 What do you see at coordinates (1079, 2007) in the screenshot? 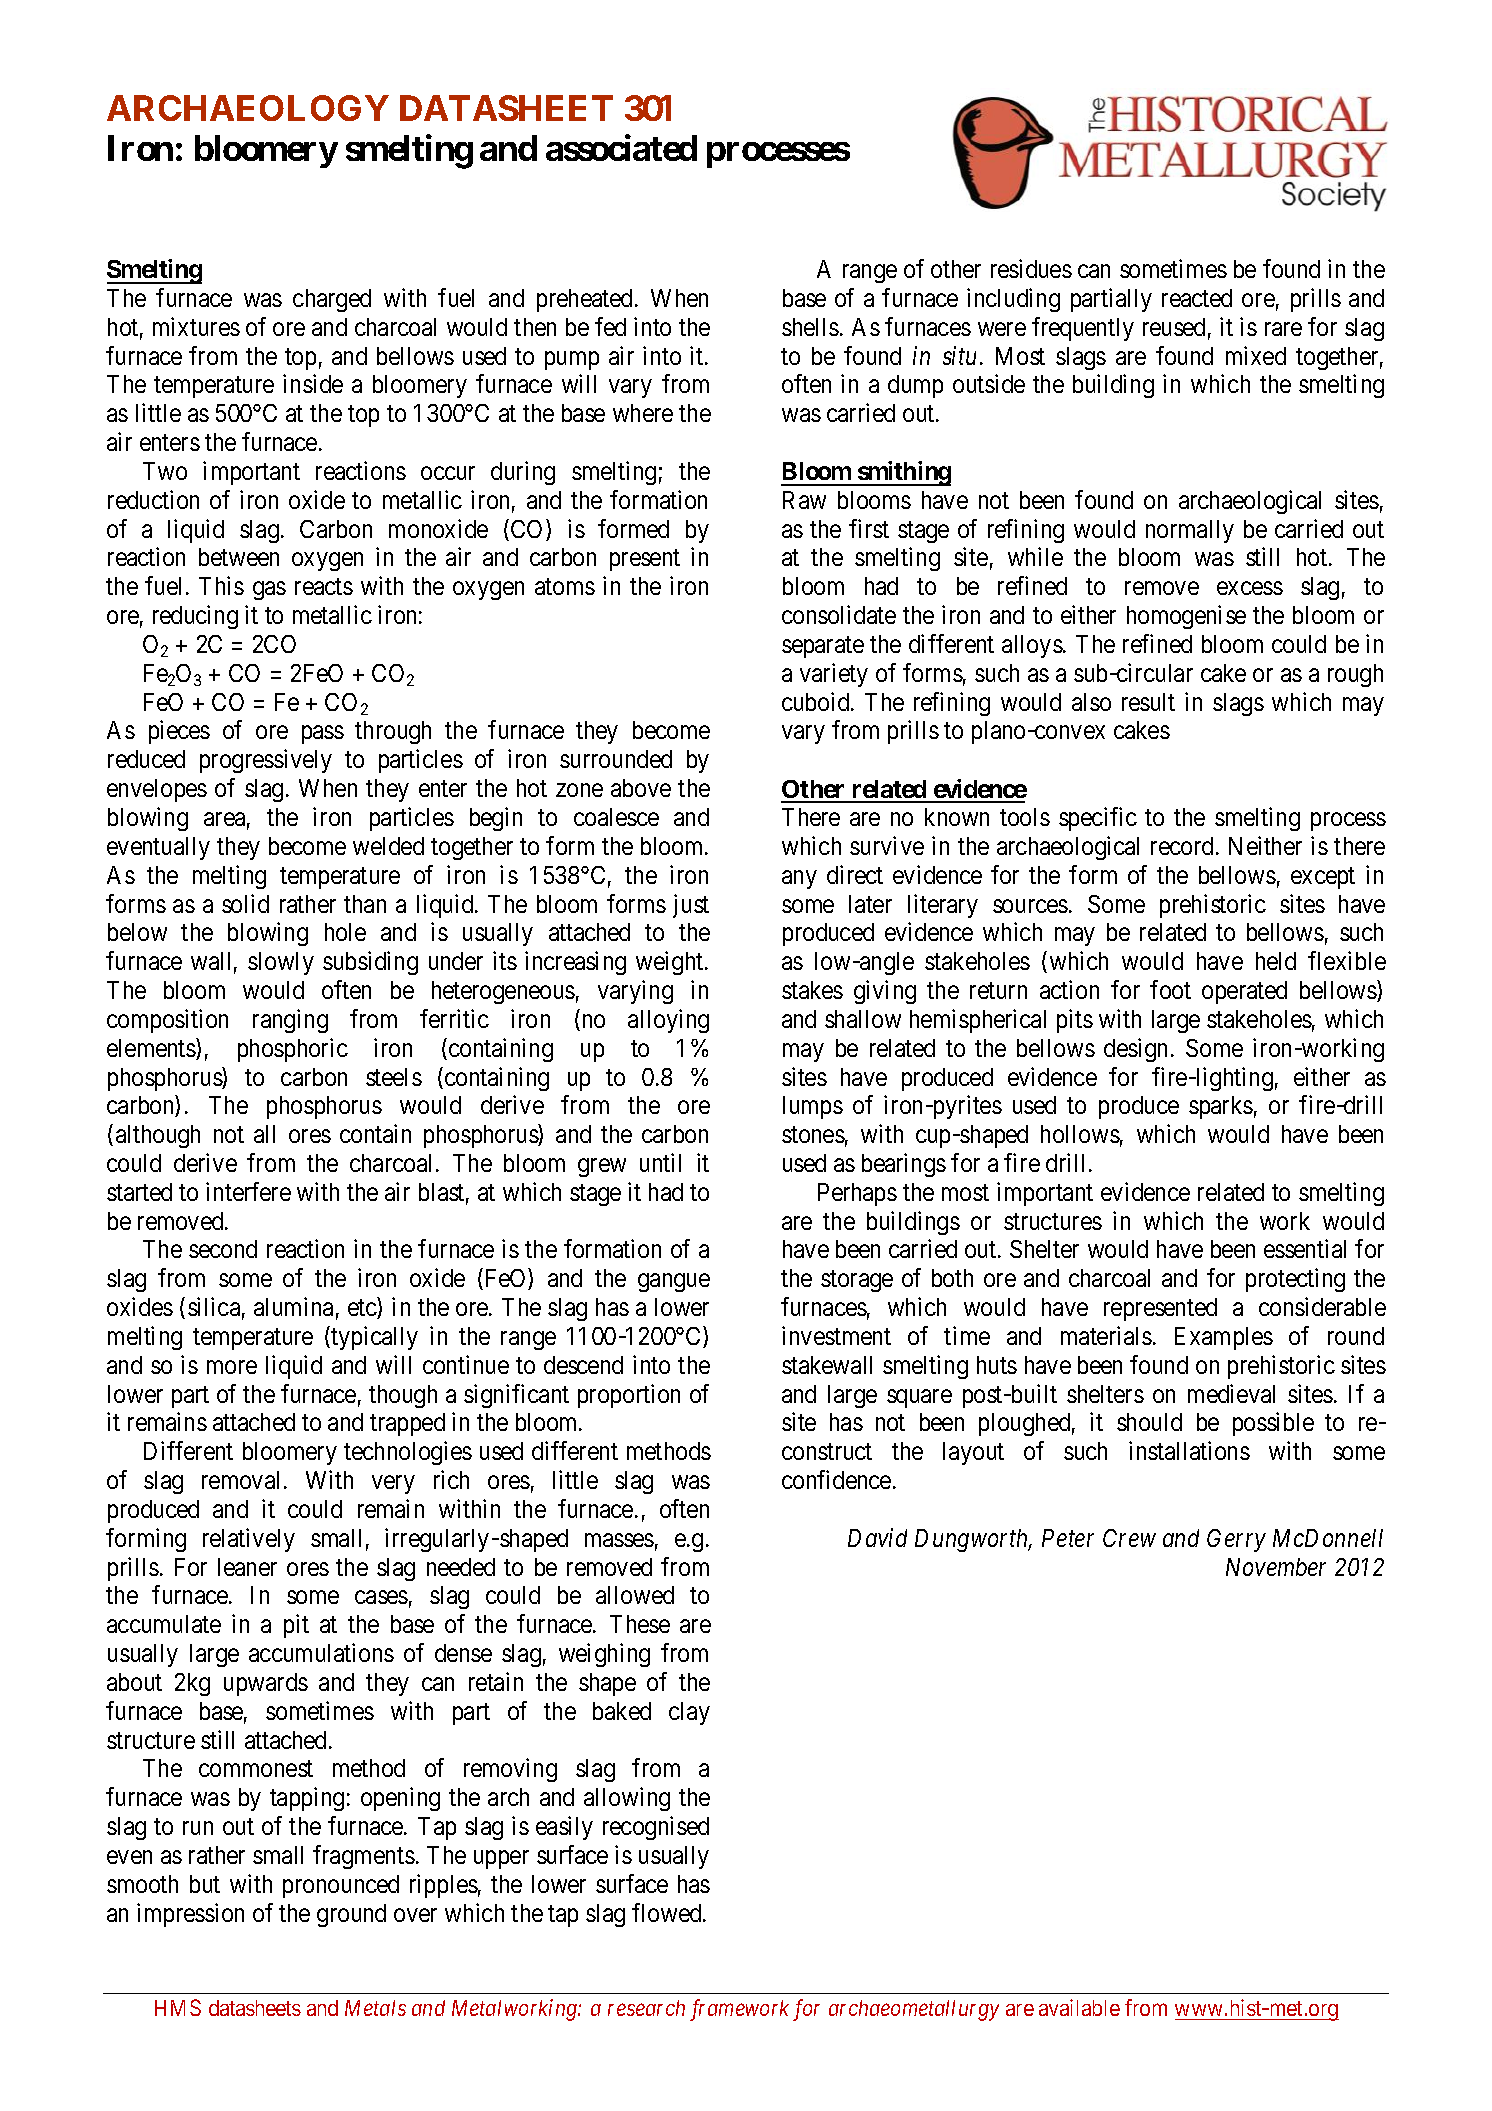
I see `available` at bounding box center [1079, 2007].
